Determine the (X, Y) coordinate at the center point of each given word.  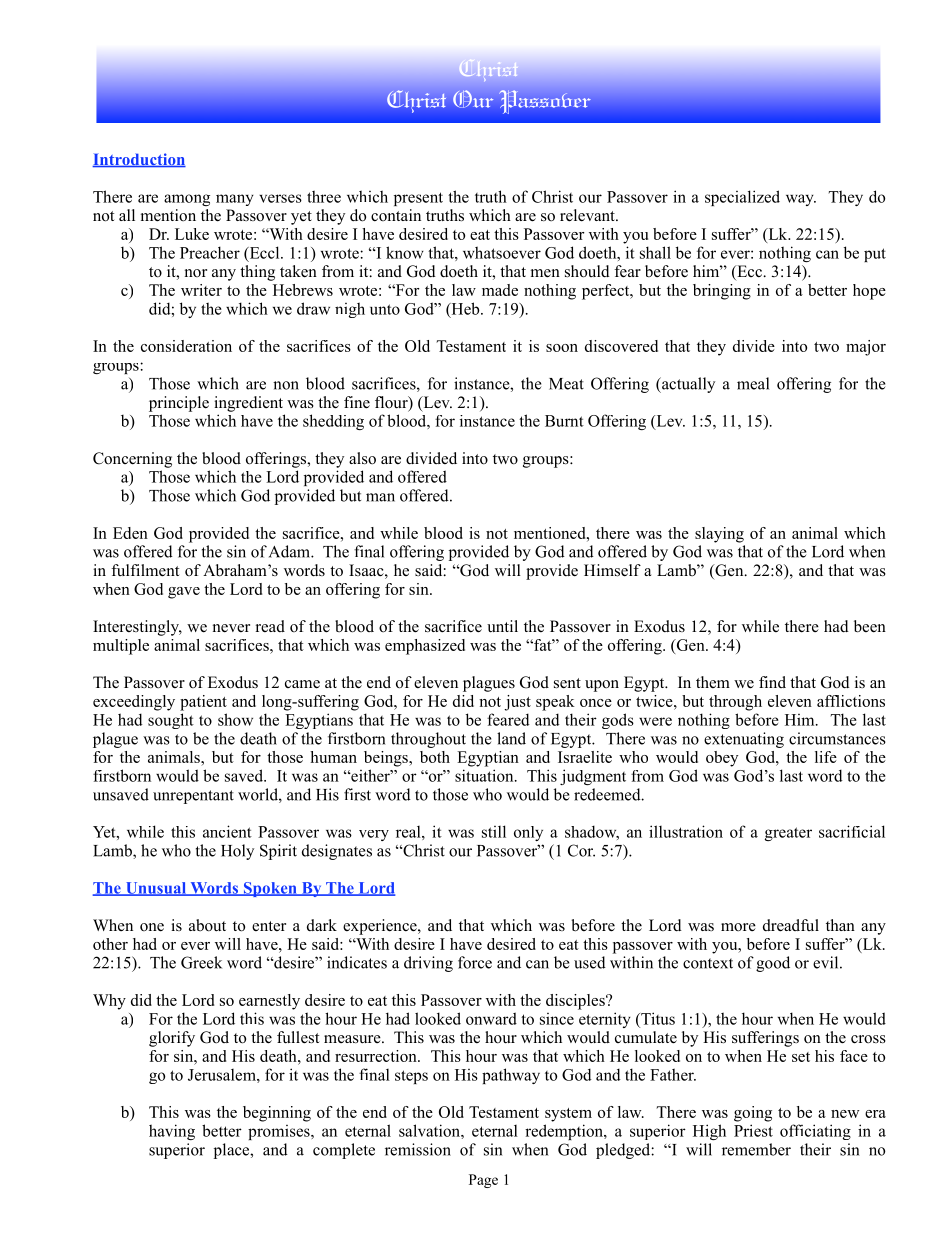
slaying (719, 535)
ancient (227, 831)
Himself (612, 570)
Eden (130, 533)
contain (396, 215)
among (187, 200)
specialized (742, 198)
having (172, 1132)
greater (788, 834)
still (494, 831)
